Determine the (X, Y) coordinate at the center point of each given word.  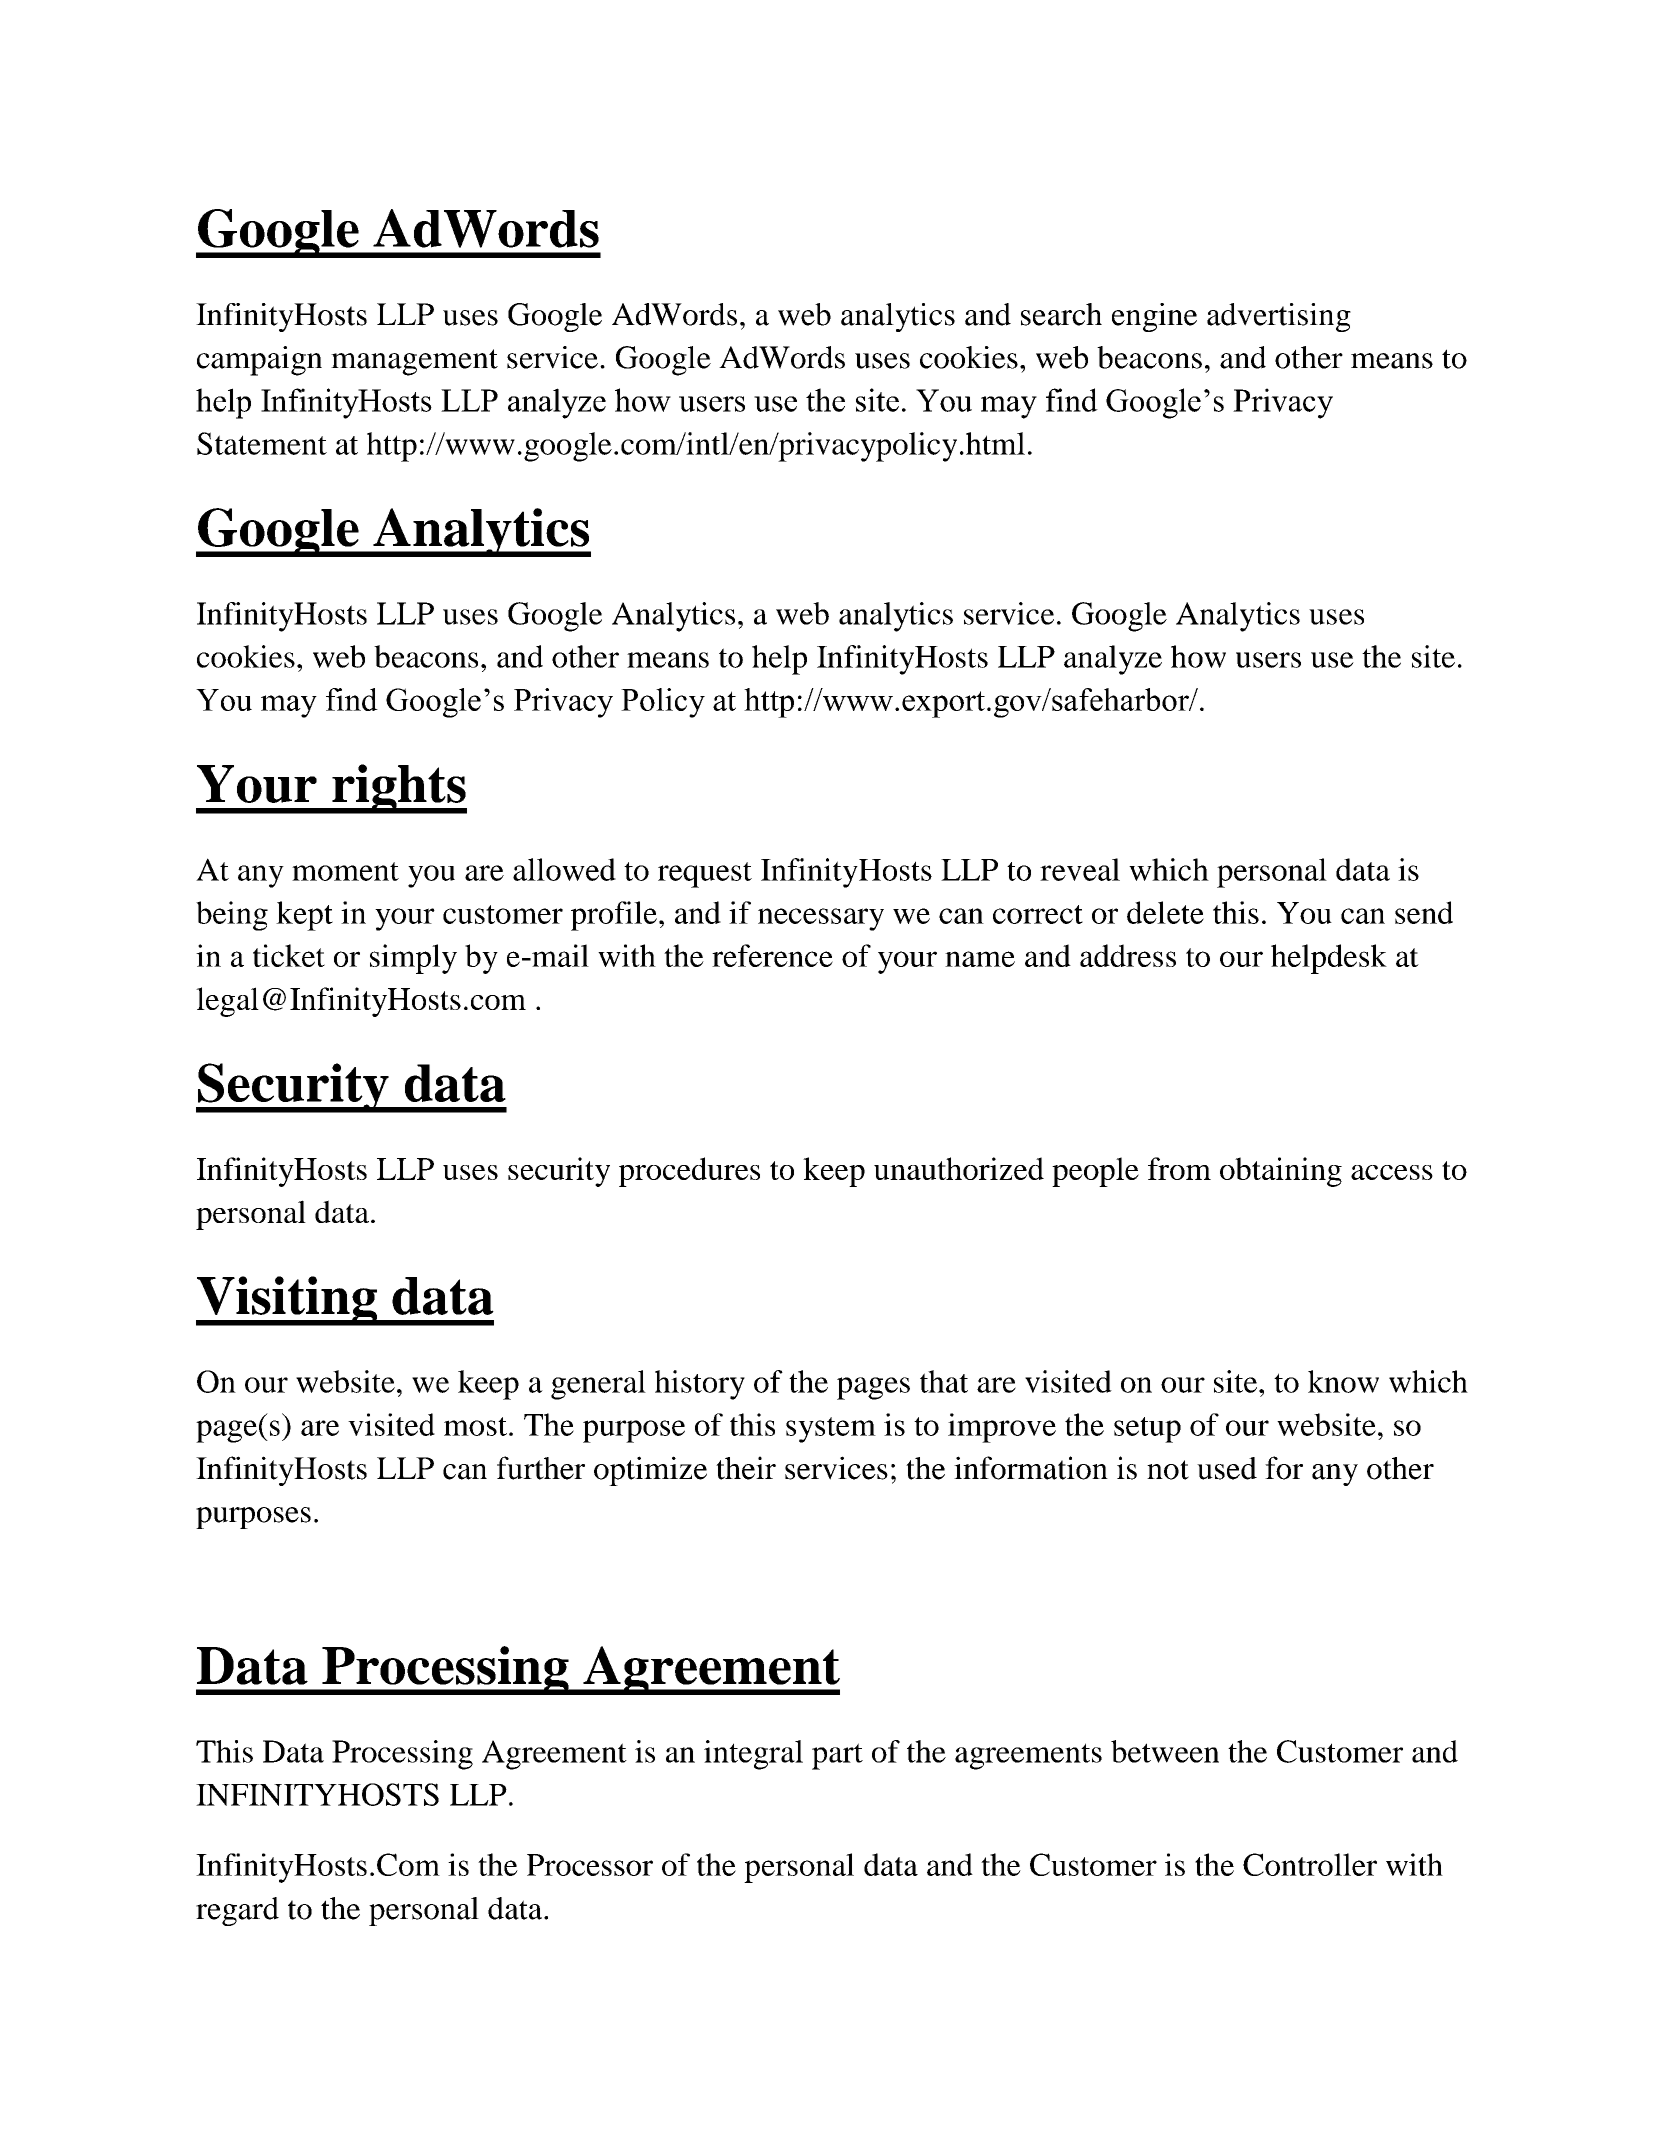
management (414, 362)
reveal (1080, 869)
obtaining (1281, 1172)
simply (413, 959)
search (1061, 314)
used (1227, 1468)
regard (237, 1911)
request (705, 875)
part (837, 1756)
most (475, 1426)
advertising (1279, 317)
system (831, 1430)
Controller (1310, 1864)
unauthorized (959, 1168)
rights (398, 789)
